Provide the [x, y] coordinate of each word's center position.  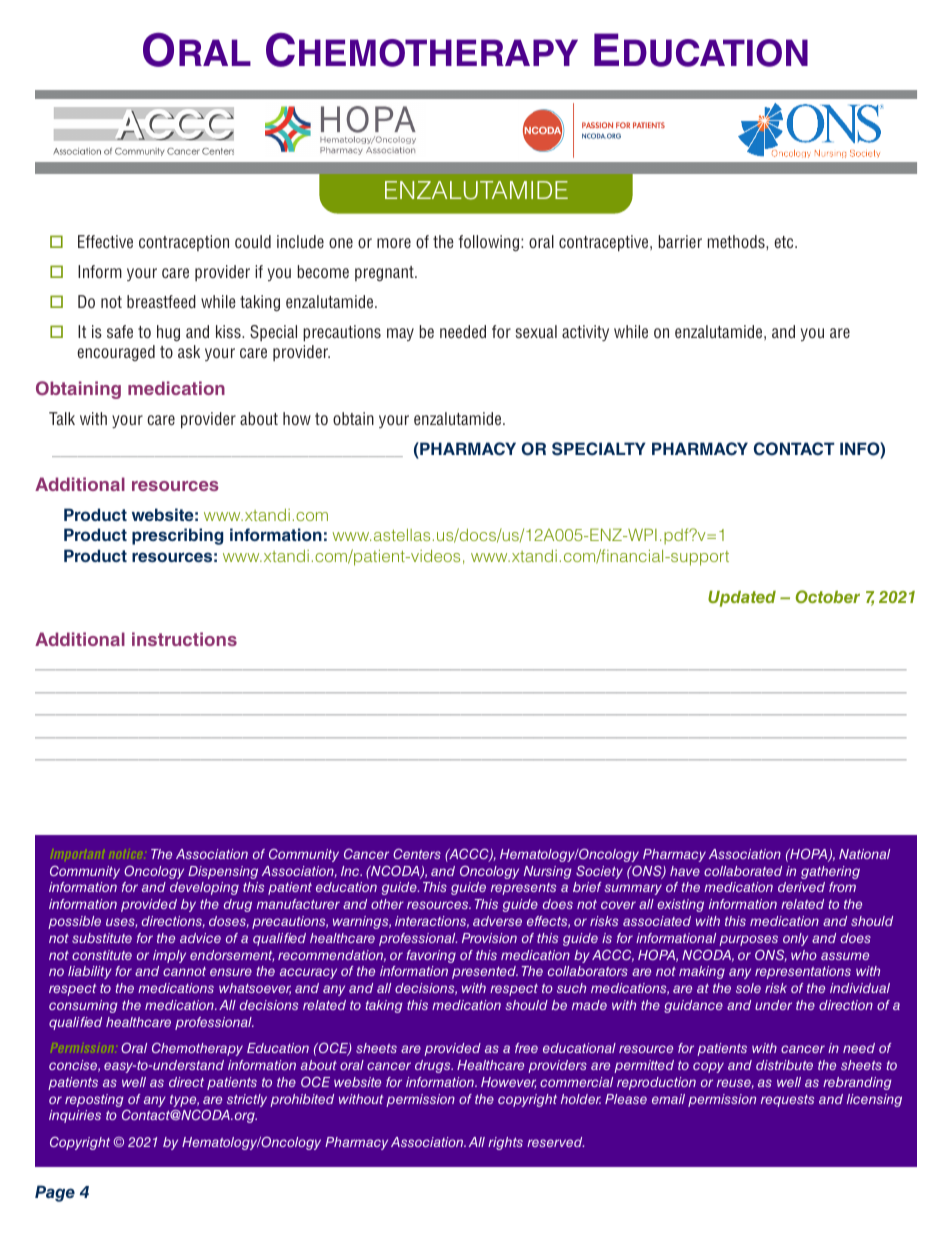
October [828, 596]
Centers [417, 853]
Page [55, 1193]
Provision [489, 938]
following [490, 243]
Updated [742, 599]
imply [169, 956]
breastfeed [161, 301]
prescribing [177, 536]
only [795, 939]
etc [785, 242]
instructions [184, 639]
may [400, 334]
